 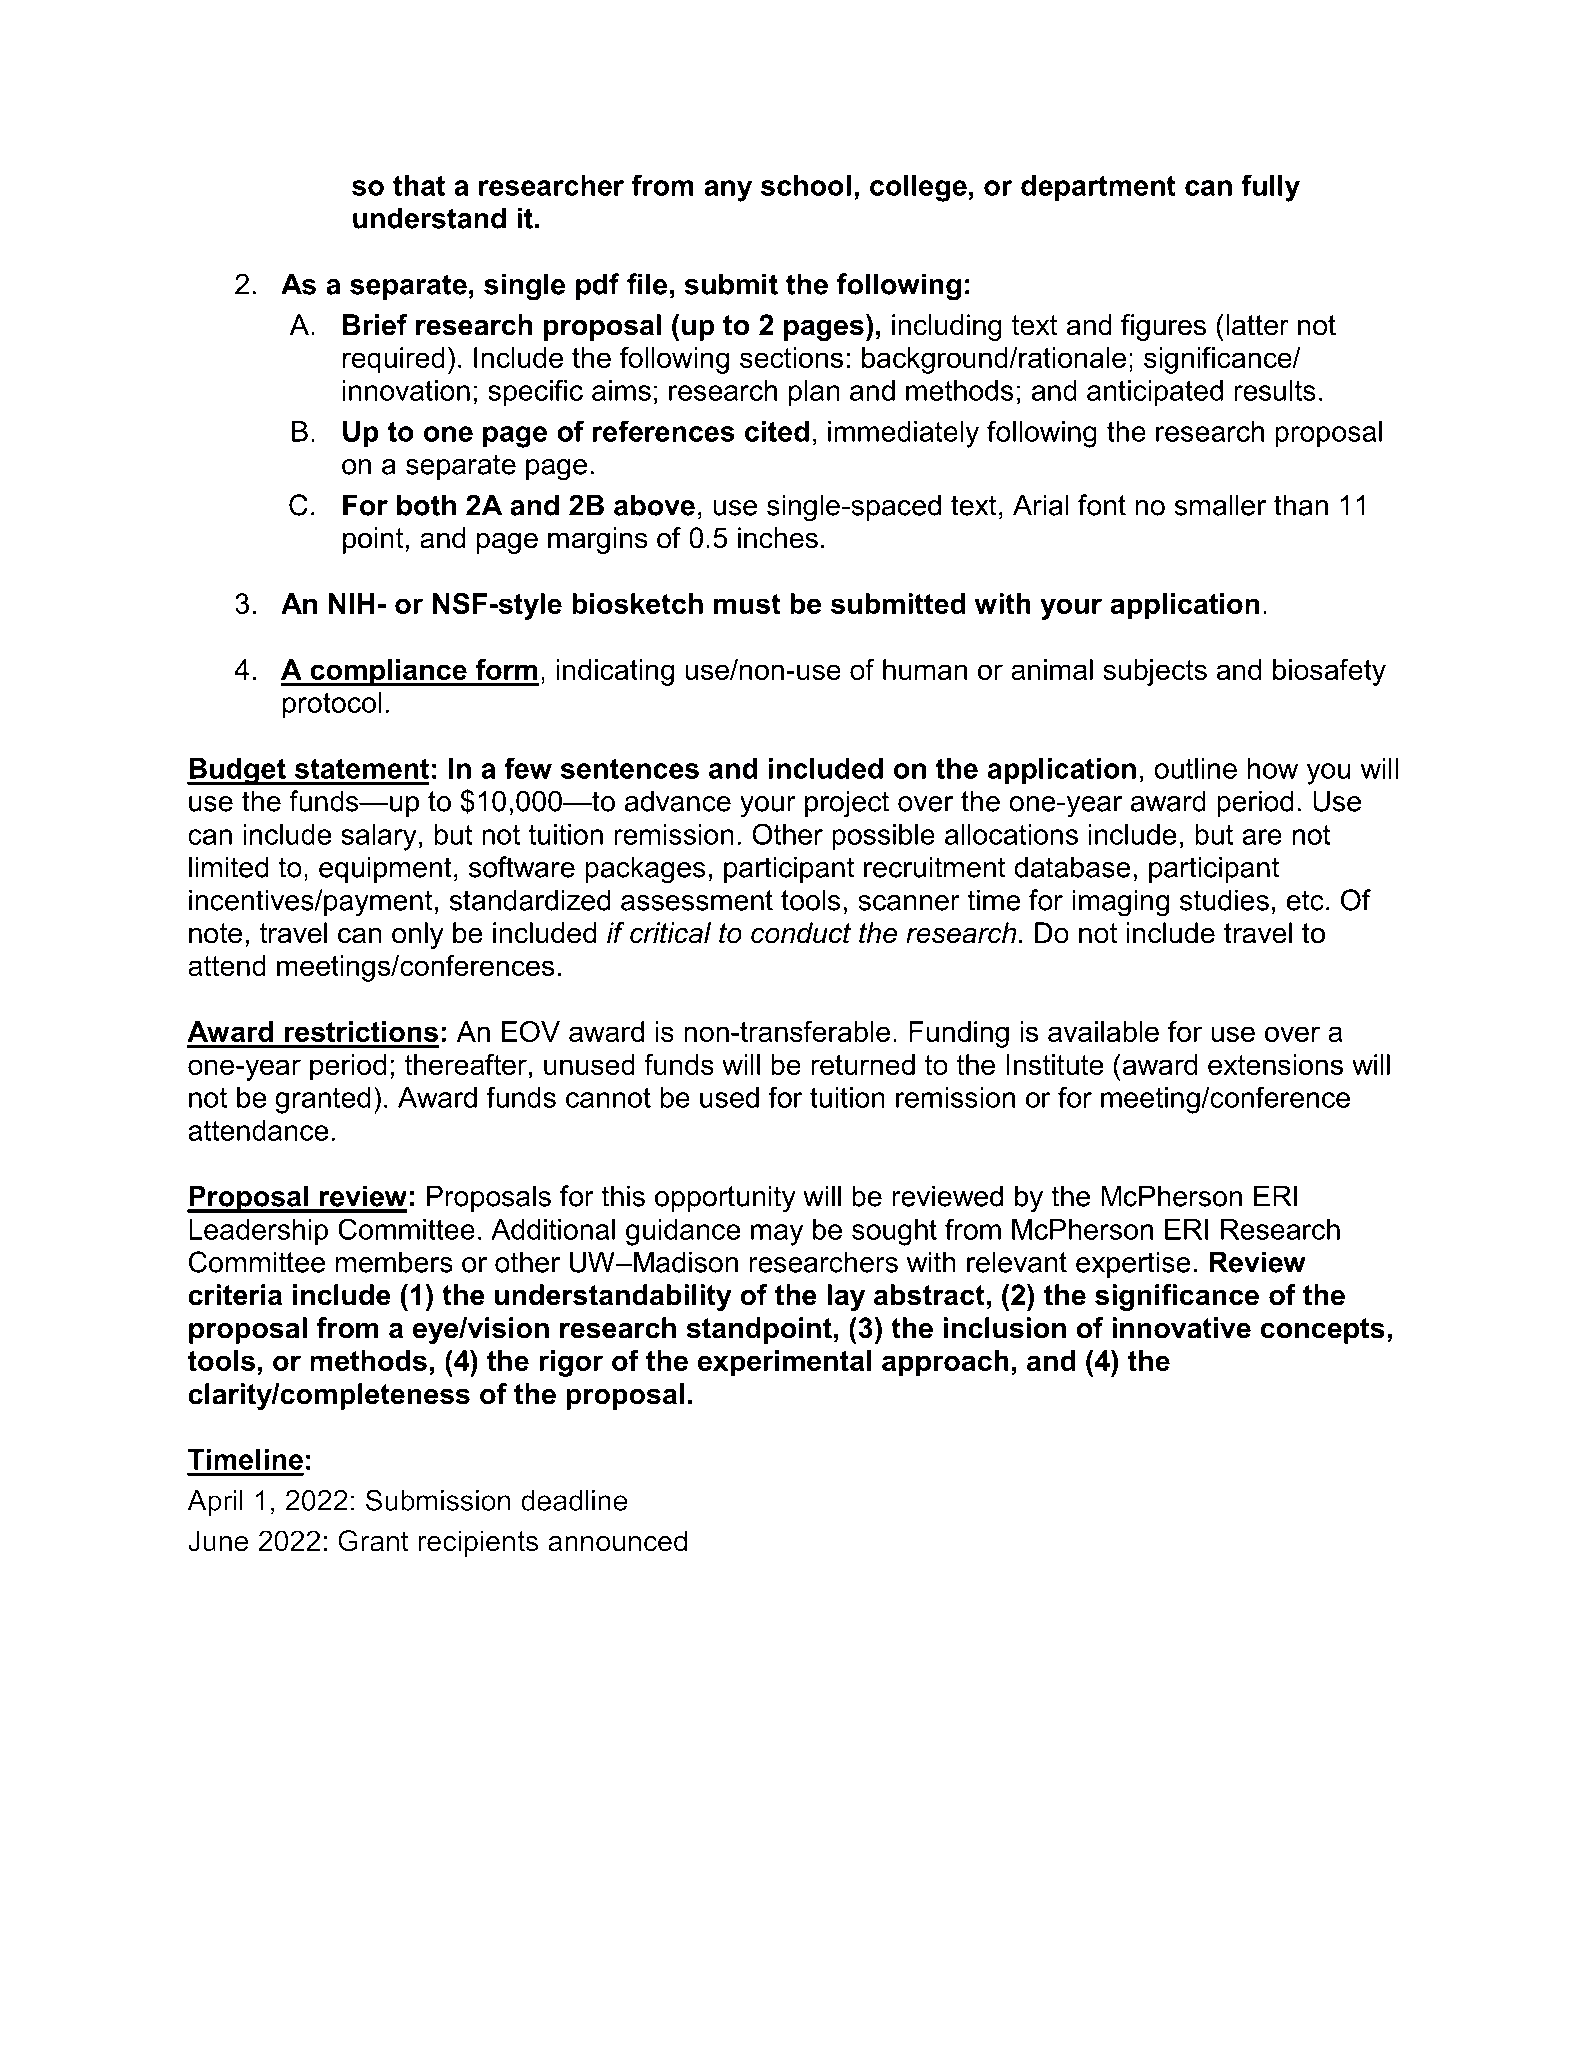 I want to click on compliance, so click(x=388, y=672).
